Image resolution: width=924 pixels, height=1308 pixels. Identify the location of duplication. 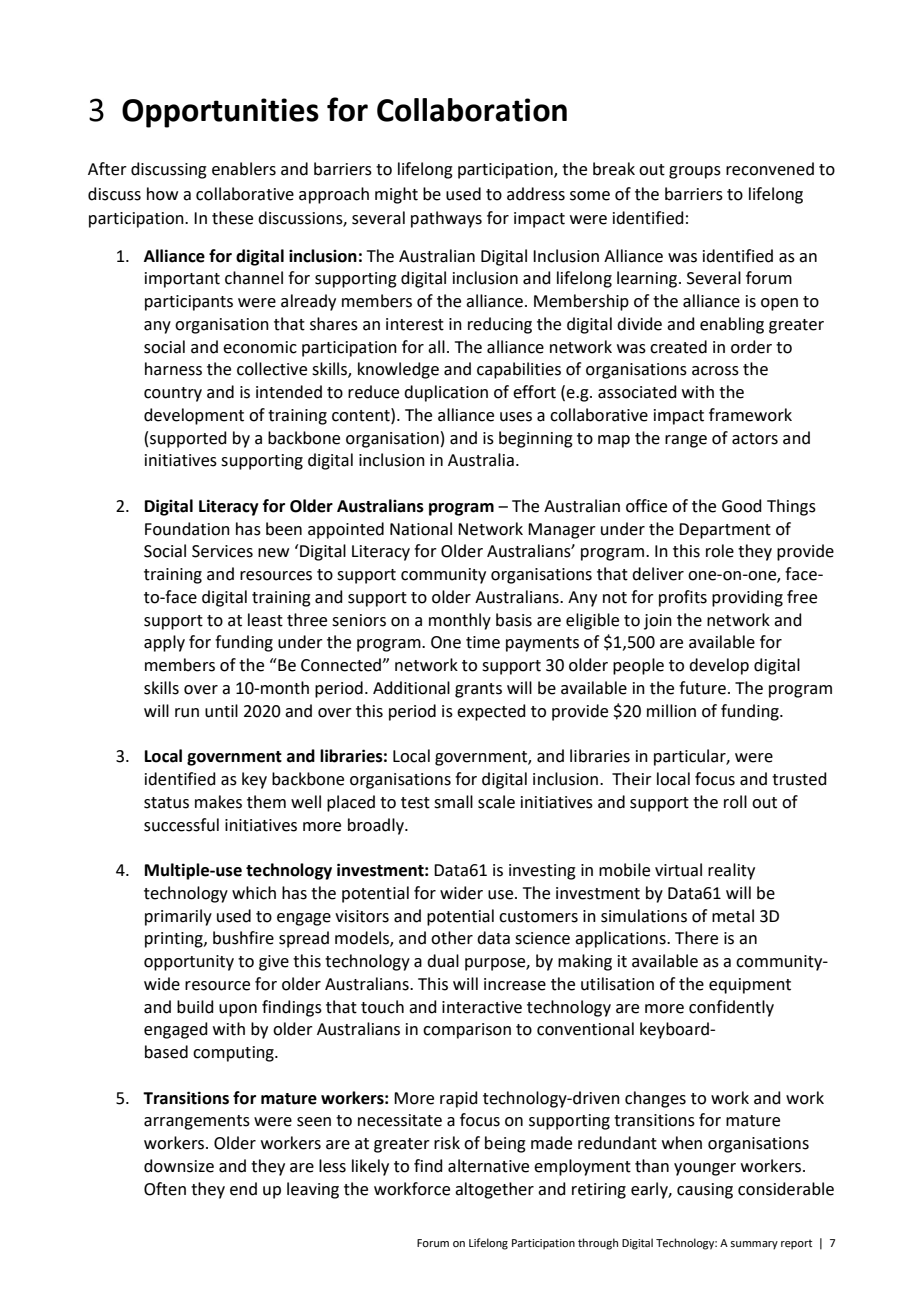
(446, 393).
